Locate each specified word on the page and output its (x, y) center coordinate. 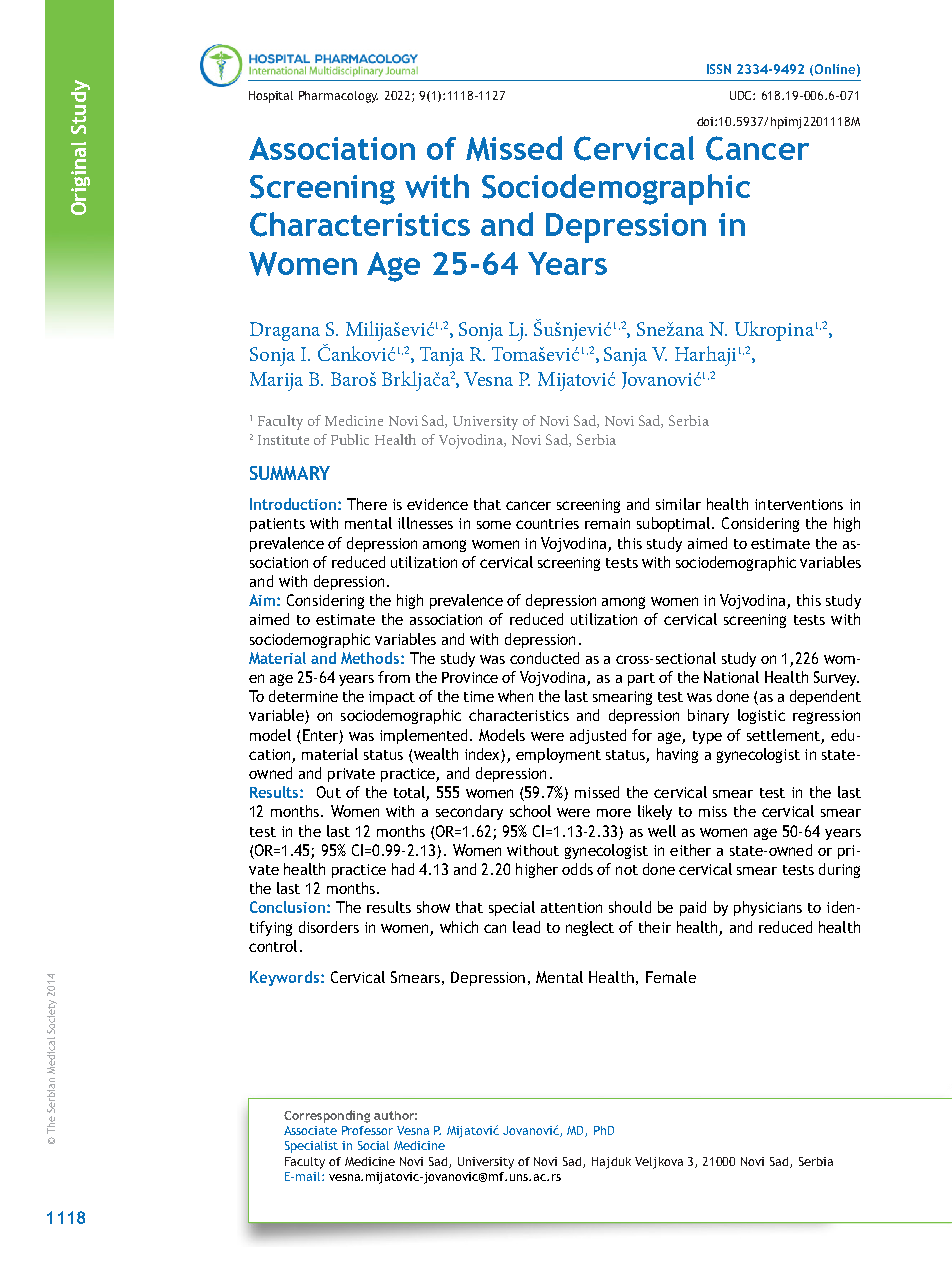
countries (547, 523)
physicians (768, 908)
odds (577, 869)
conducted (544, 658)
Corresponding (327, 1116)
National (731, 677)
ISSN (719, 69)
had (403, 869)
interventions (799, 504)
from (394, 677)
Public (350, 439)
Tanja (442, 356)
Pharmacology (338, 97)
